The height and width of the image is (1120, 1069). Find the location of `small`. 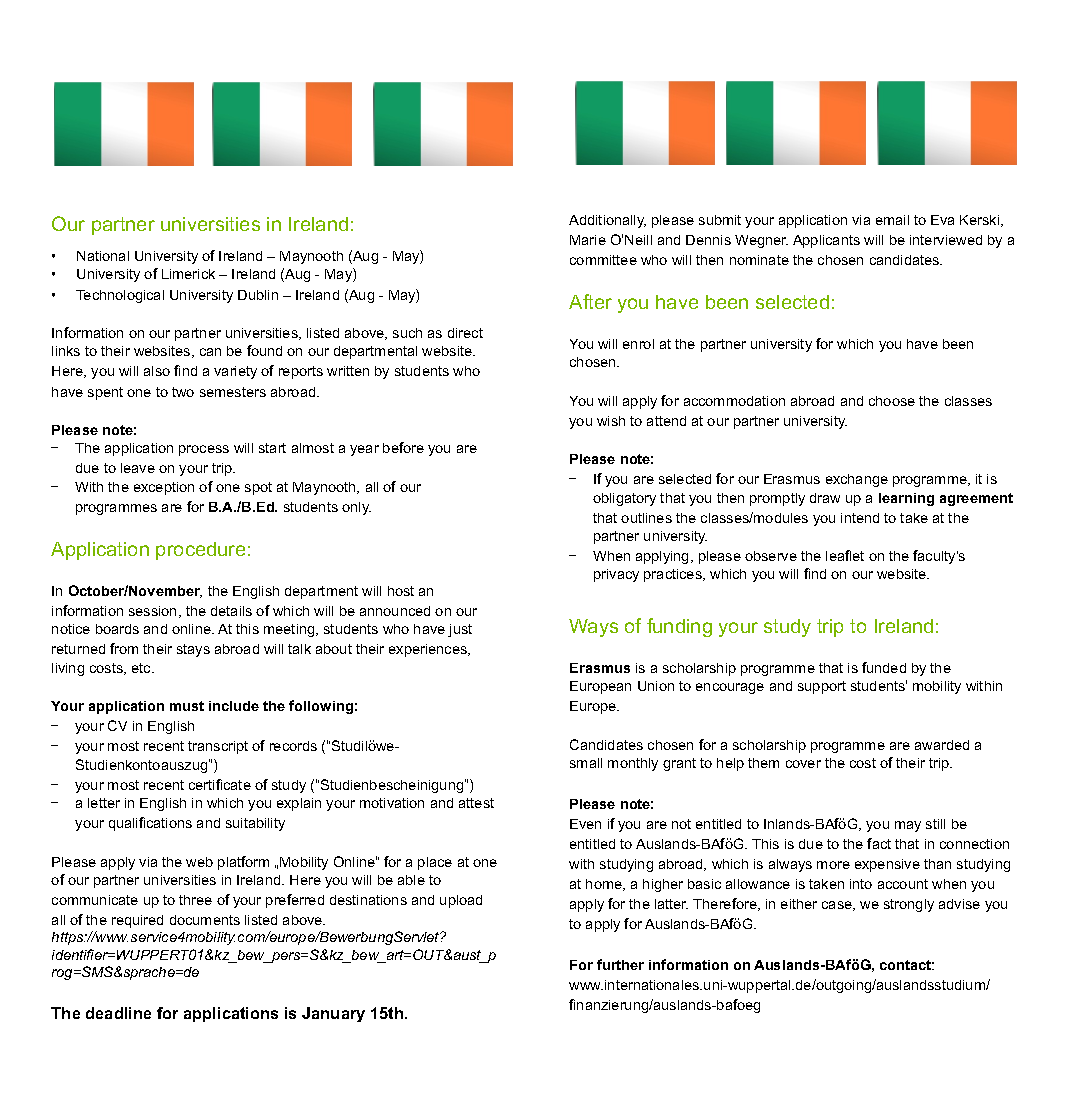

small is located at coordinates (586, 763).
